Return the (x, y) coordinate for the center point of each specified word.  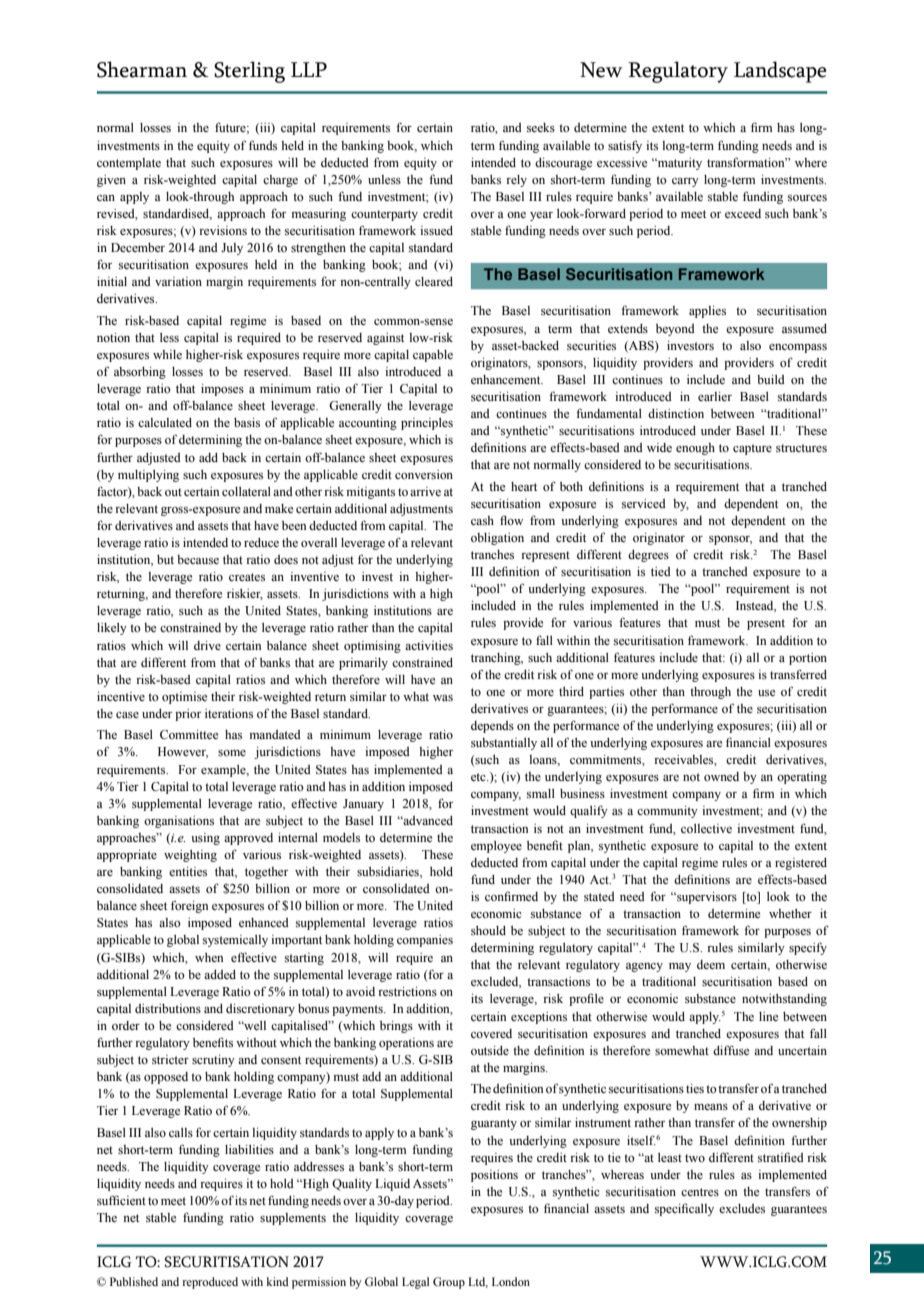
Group (449, 1283)
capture (752, 449)
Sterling (249, 72)
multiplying (148, 476)
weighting (190, 856)
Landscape (780, 72)
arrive (425, 491)
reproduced (210, 1283)
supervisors (706, 898)
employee (496, 847)
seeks (541, 127)
